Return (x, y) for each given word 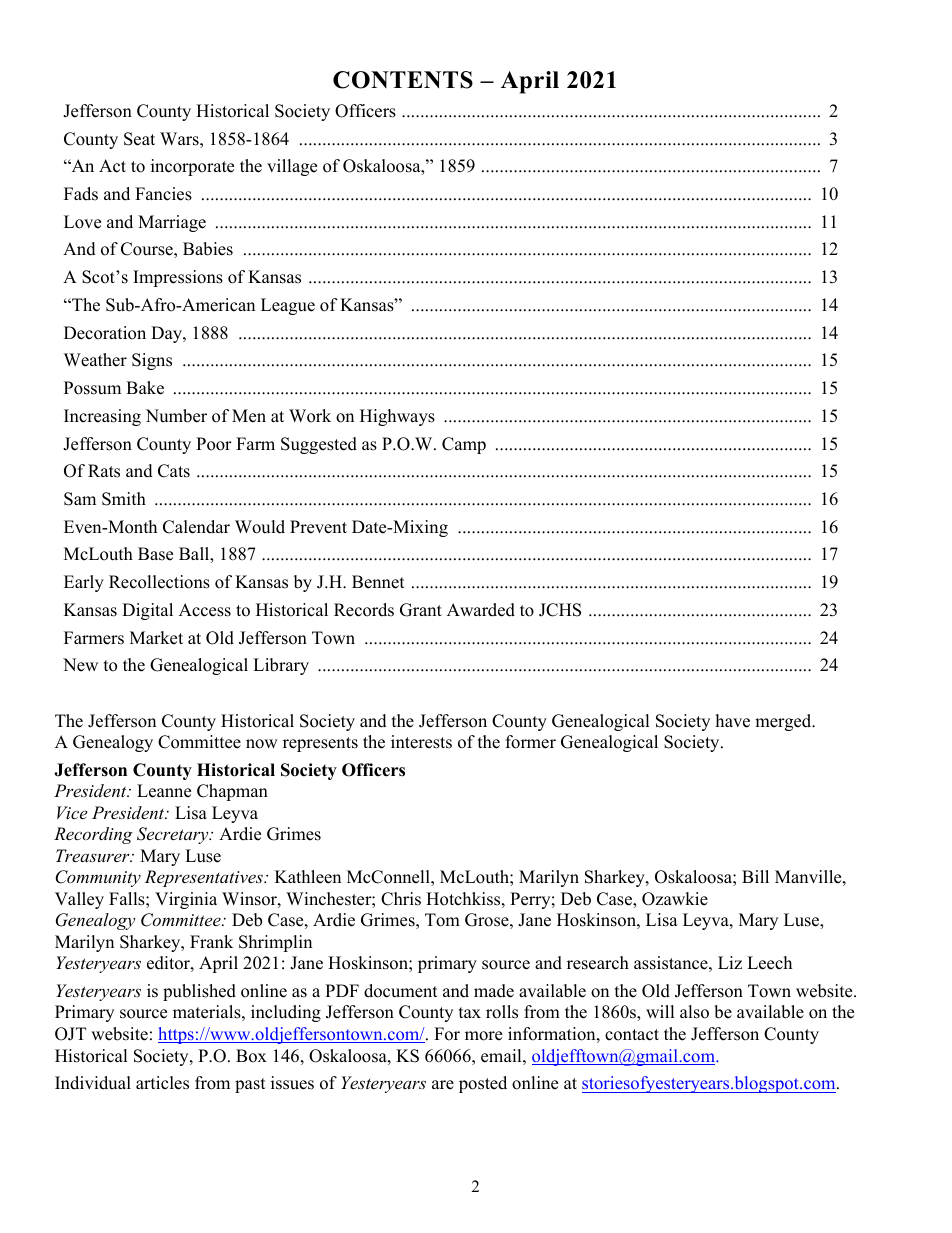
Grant (421, 610)
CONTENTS (403, 80)
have (733, 721)
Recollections (159, 582)
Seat (139, 139)
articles (162, 1083)
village (292, 167)
